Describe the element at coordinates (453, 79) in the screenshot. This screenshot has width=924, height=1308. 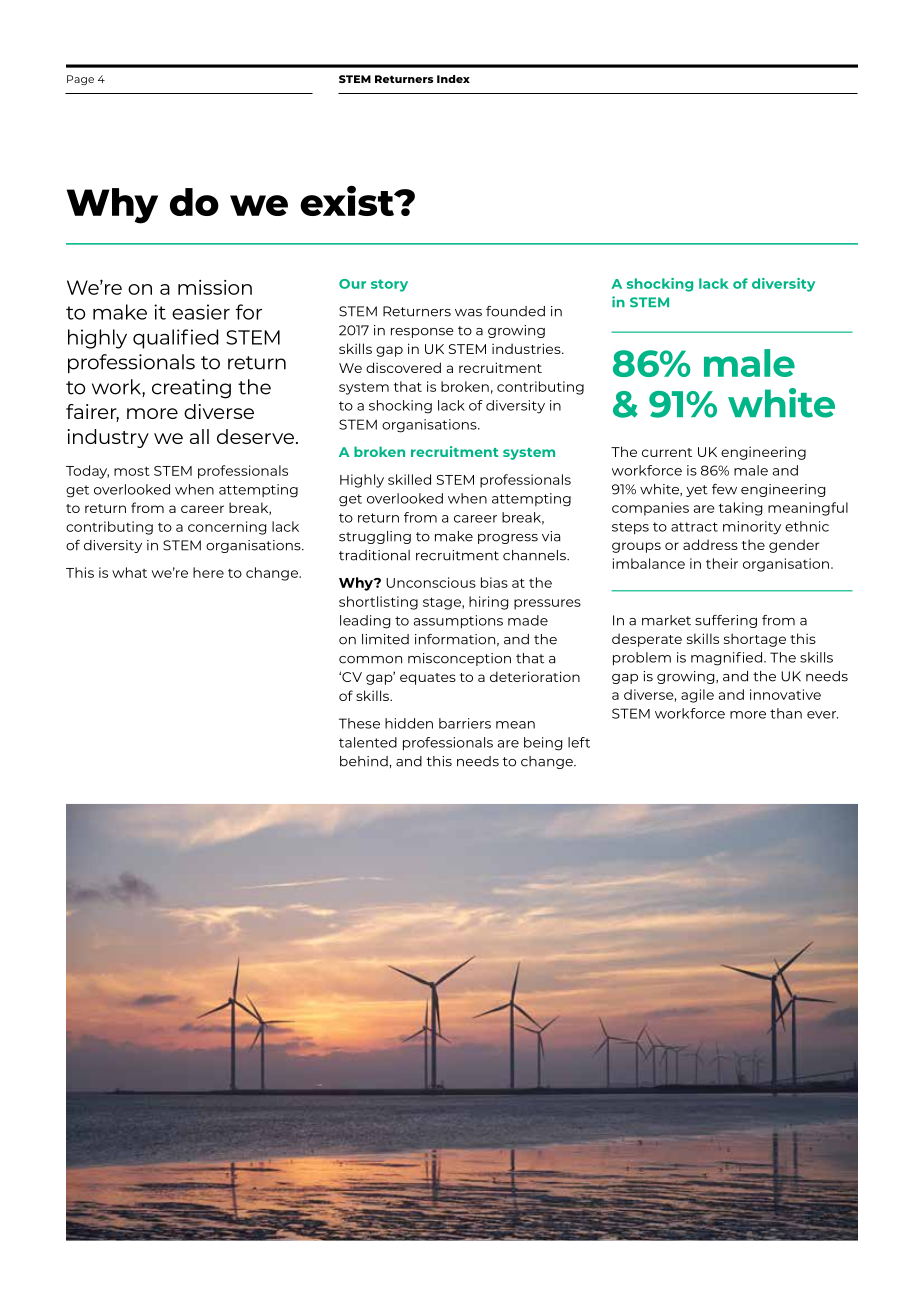
I see `Index` at that location.
